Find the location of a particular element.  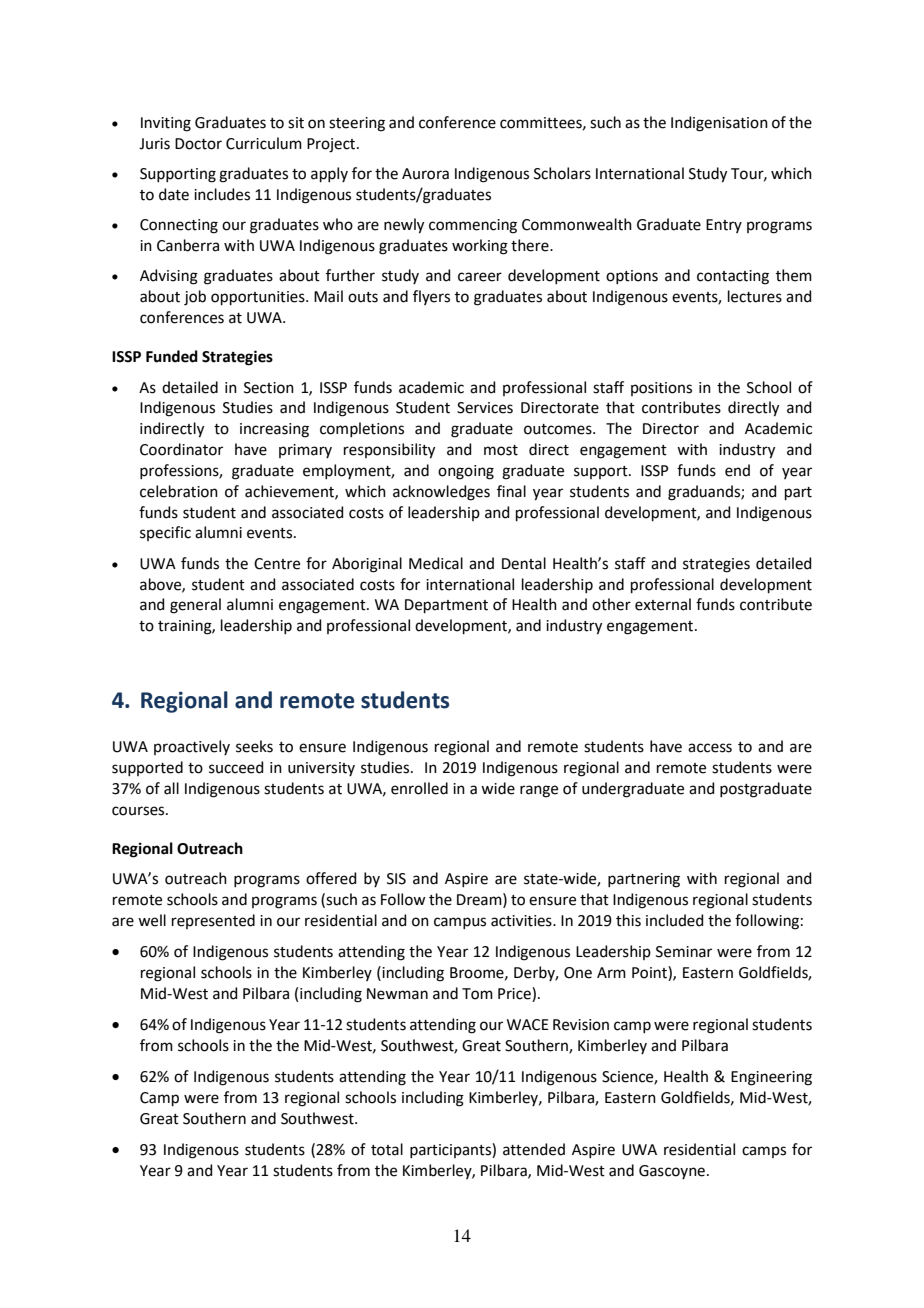

total is located at coordinates (387, 1149).
